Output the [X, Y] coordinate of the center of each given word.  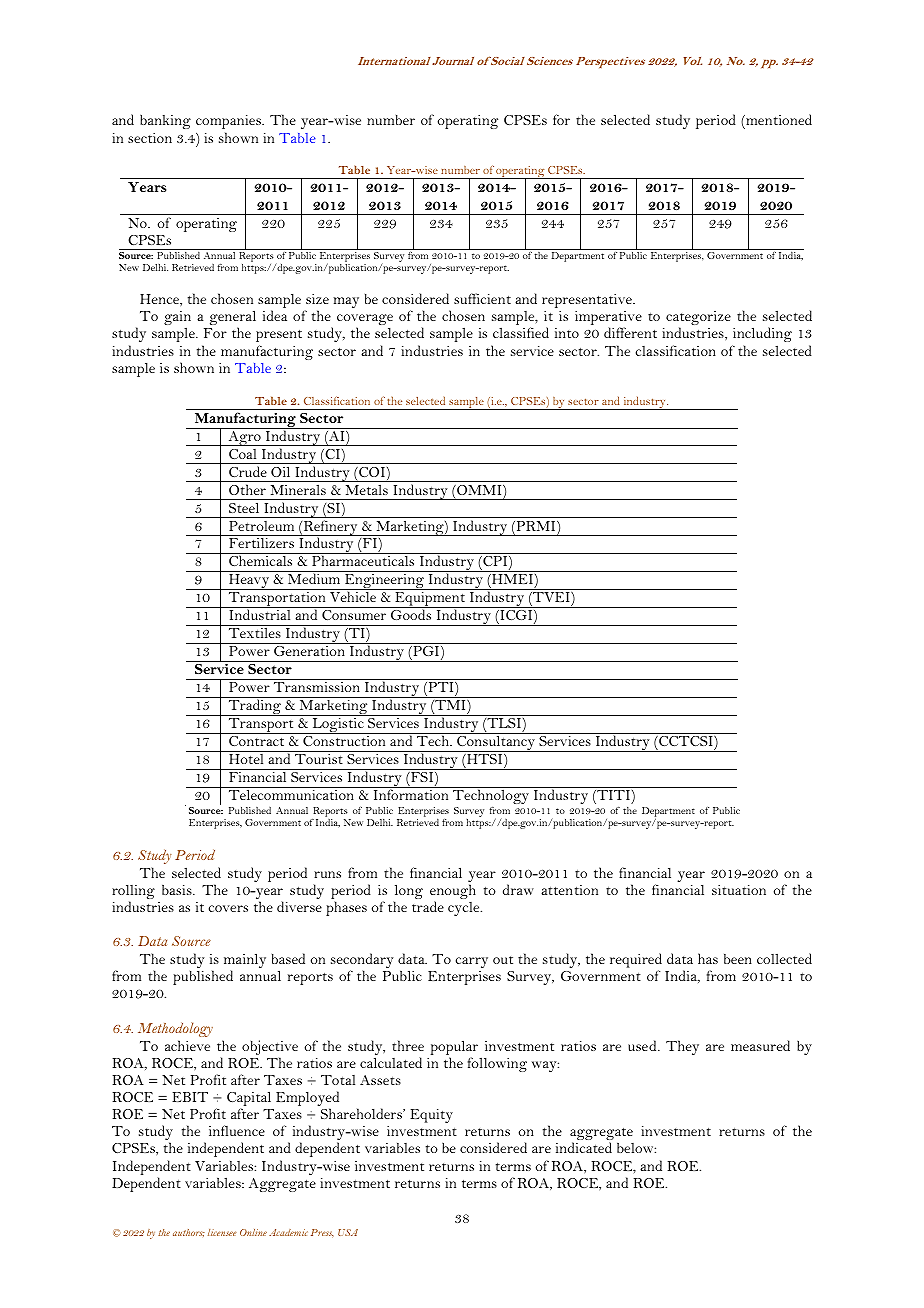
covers [228, 908]
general [233, 319]
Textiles [255, 632]
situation [739, 890]
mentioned [778, 119]
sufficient [482, 298]
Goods [411, 614]
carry [472, 962]
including [762, 336]
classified [521, 332]
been [738, 958]
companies [229, 122]
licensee [222, 1232]
